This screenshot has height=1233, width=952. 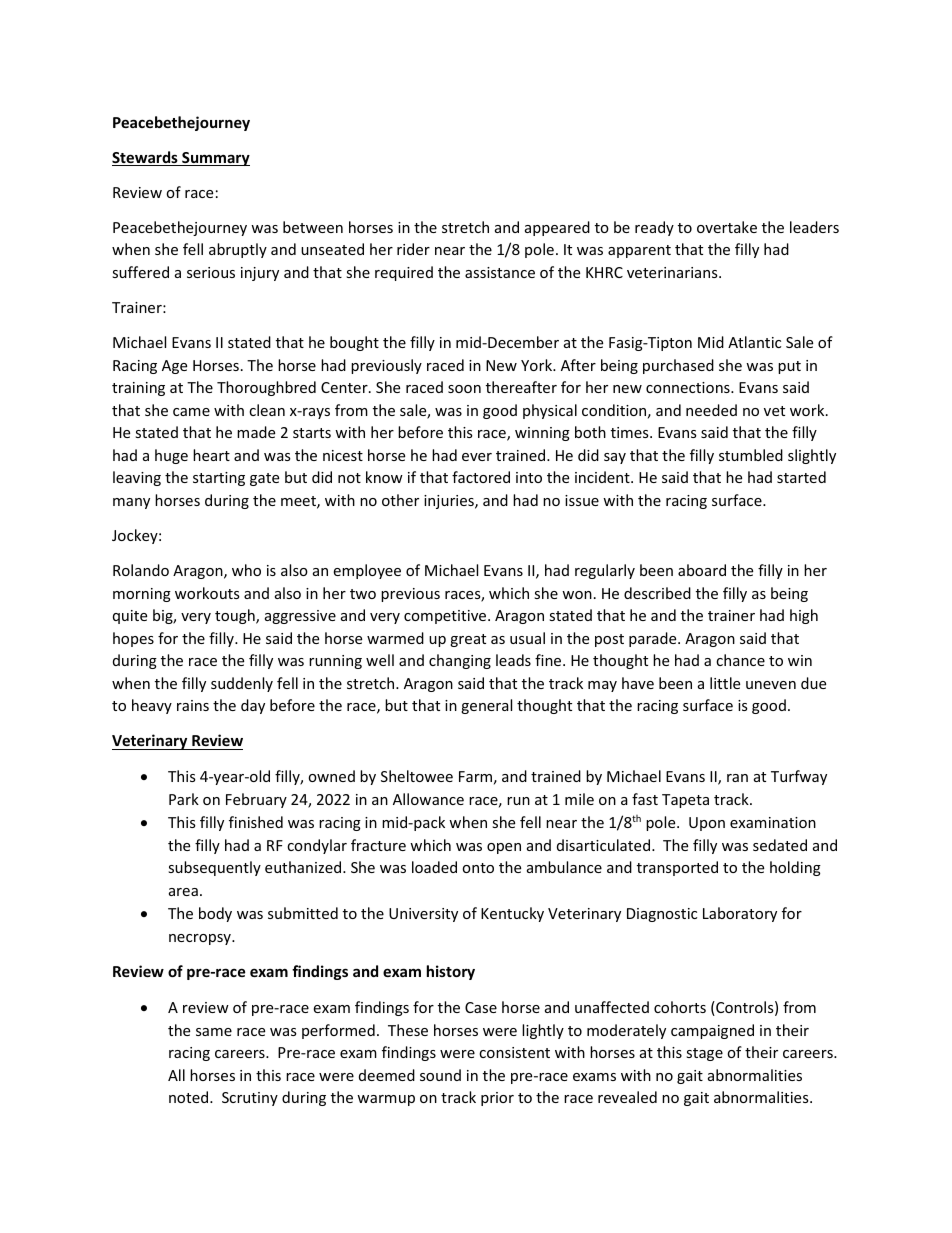 I want to click on Summary, so click(x=215, y=159).
